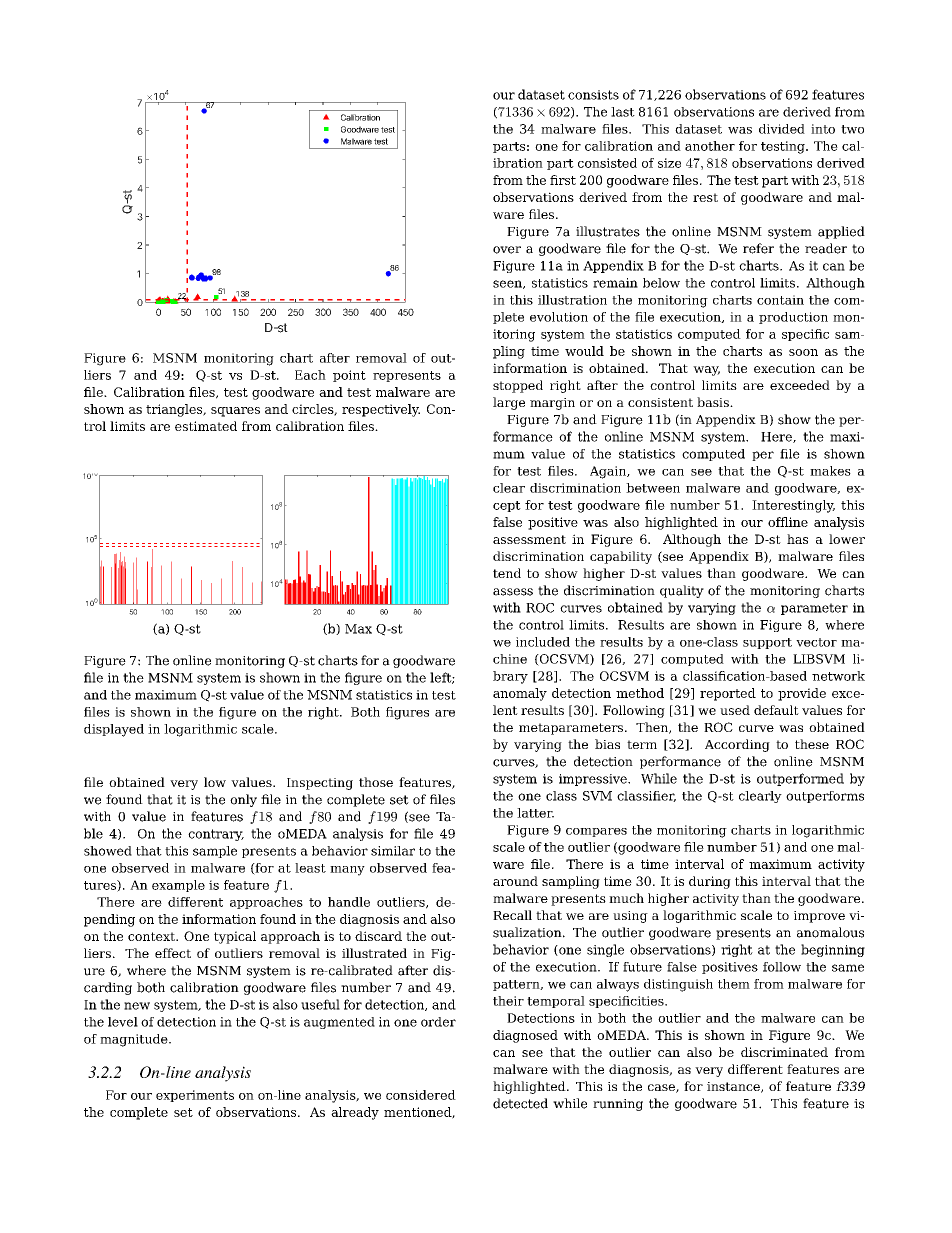  What do you see at coordinates (803, 352) in the document?
I see `soon` at bounding box center [803, 352].
